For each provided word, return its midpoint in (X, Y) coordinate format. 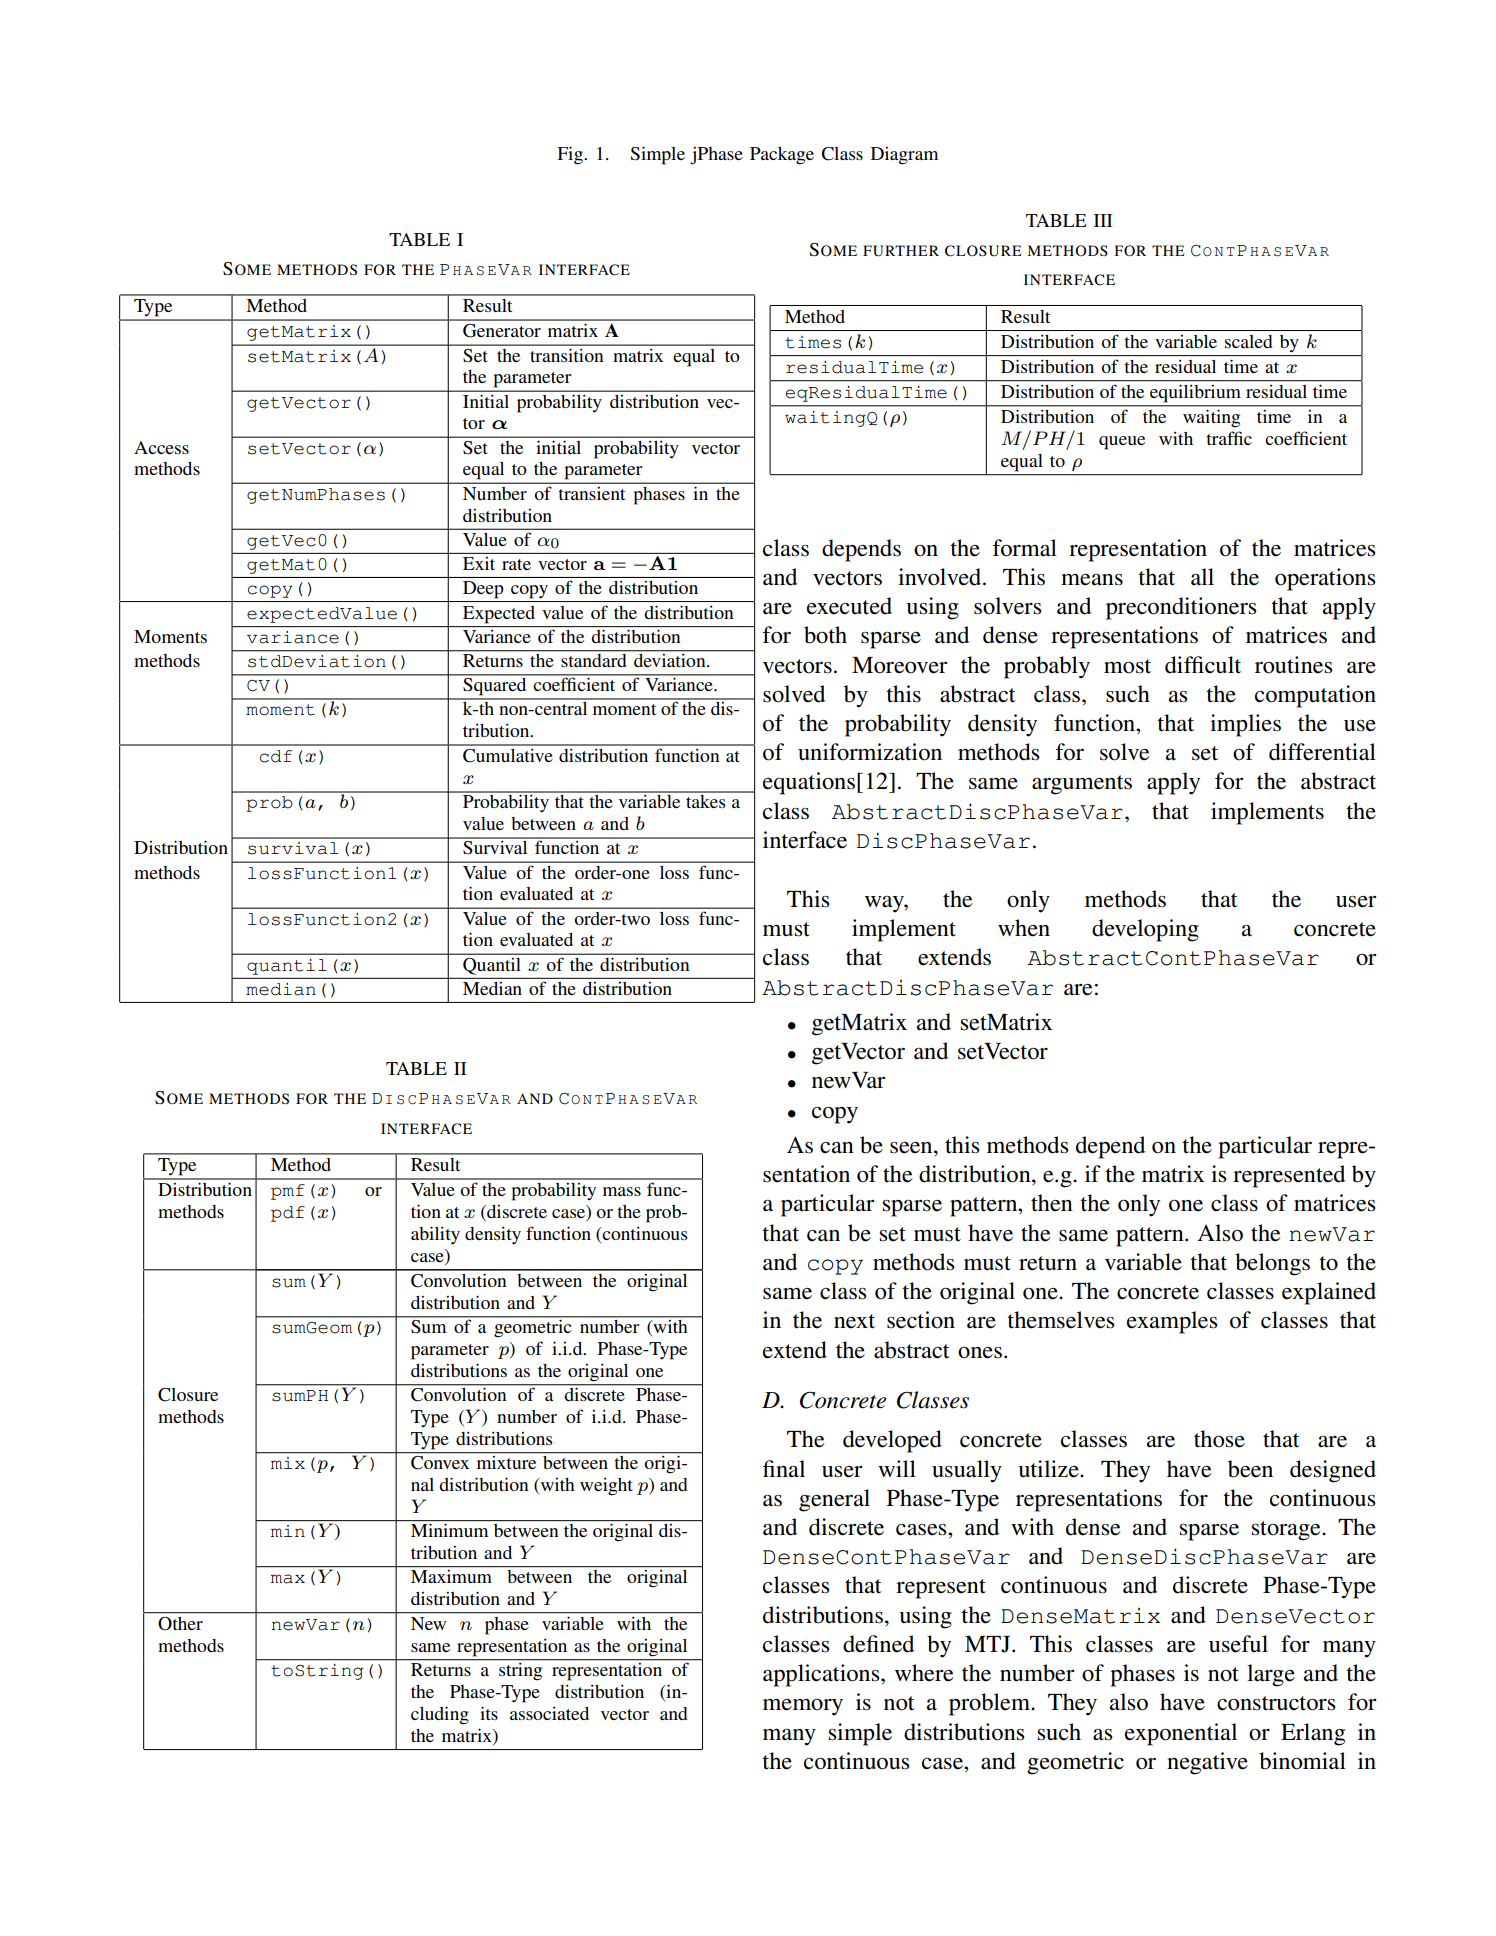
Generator (502, 331)
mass (622, 1191)
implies (1245, 725)
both (825, 635)
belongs (1272, 1264)
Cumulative (508, 755)
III (1103, 220)
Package (782, 156)
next (854, 1321)
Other (180, 1623)
